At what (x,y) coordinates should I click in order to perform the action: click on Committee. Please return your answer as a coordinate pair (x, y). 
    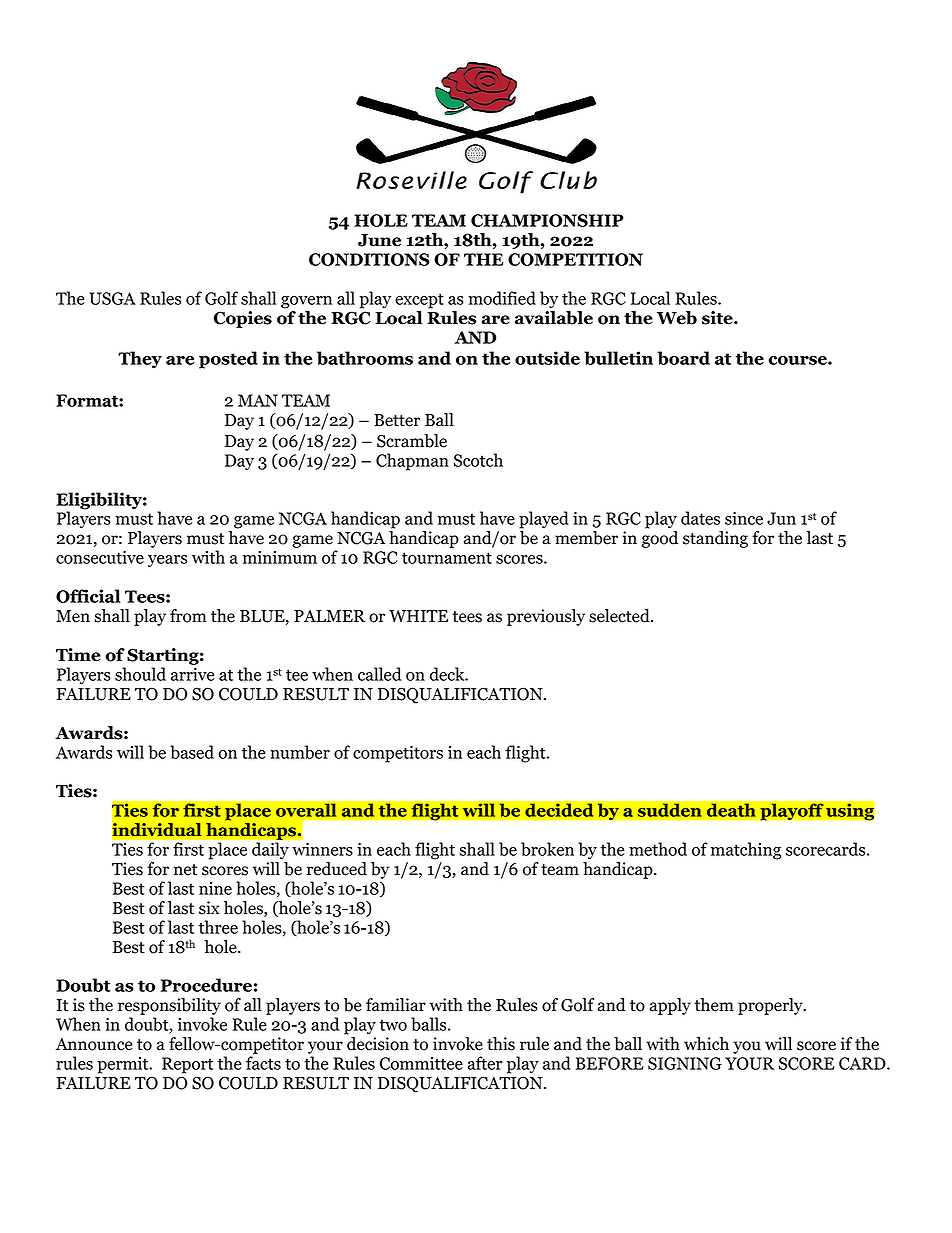
    Looking at the image, I should click on (421, 1063).
